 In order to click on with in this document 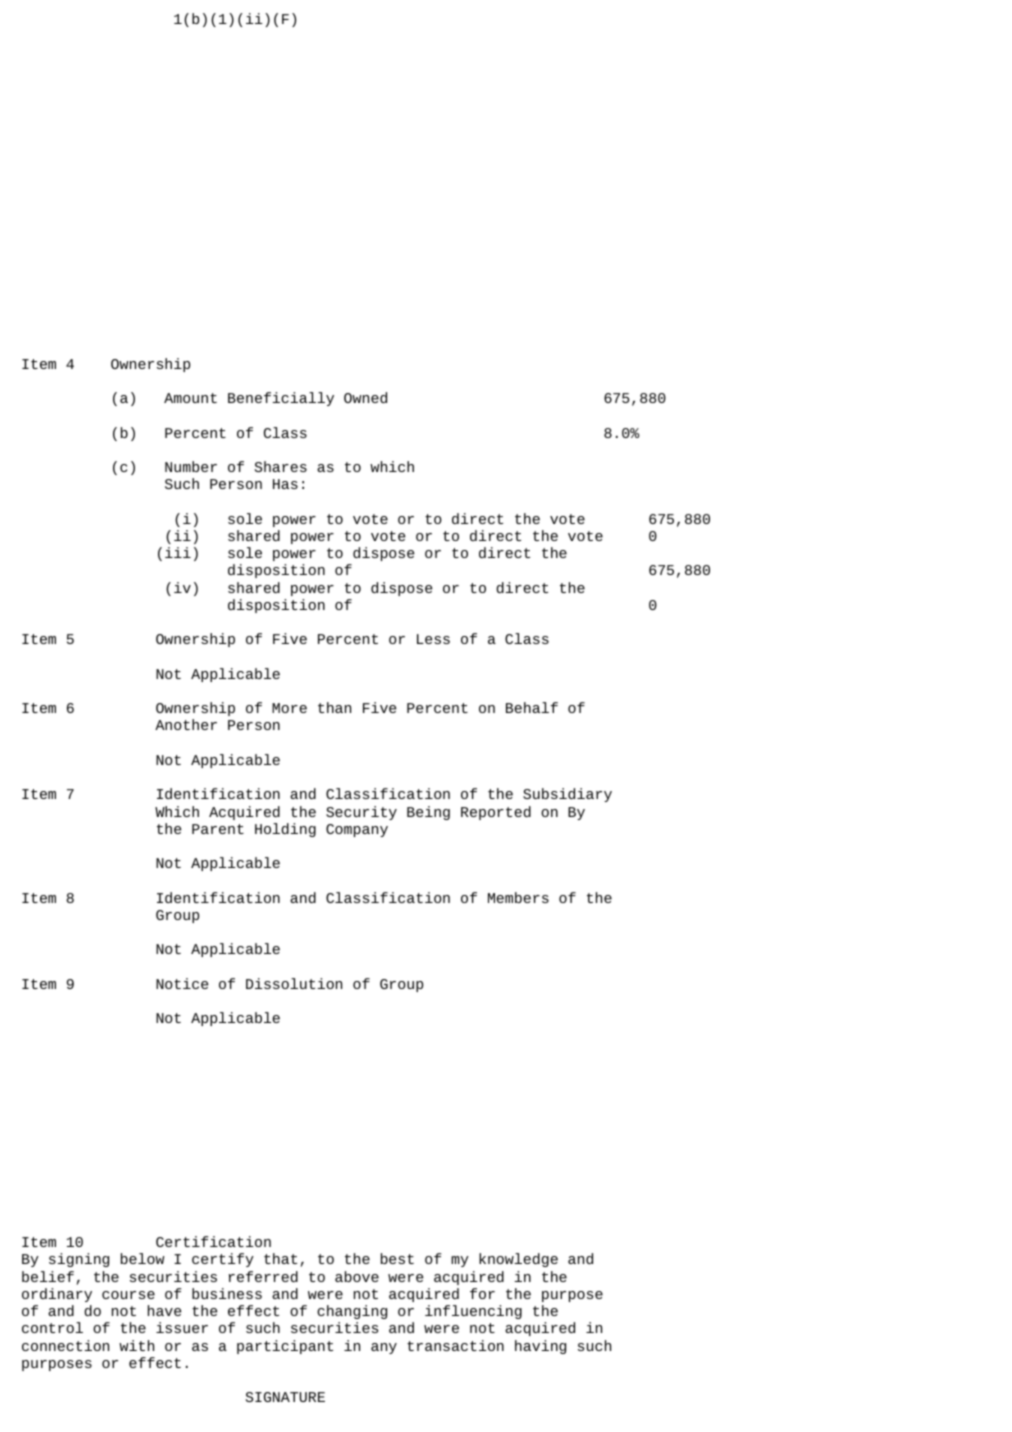, I will do `click(136, 1345)`.
